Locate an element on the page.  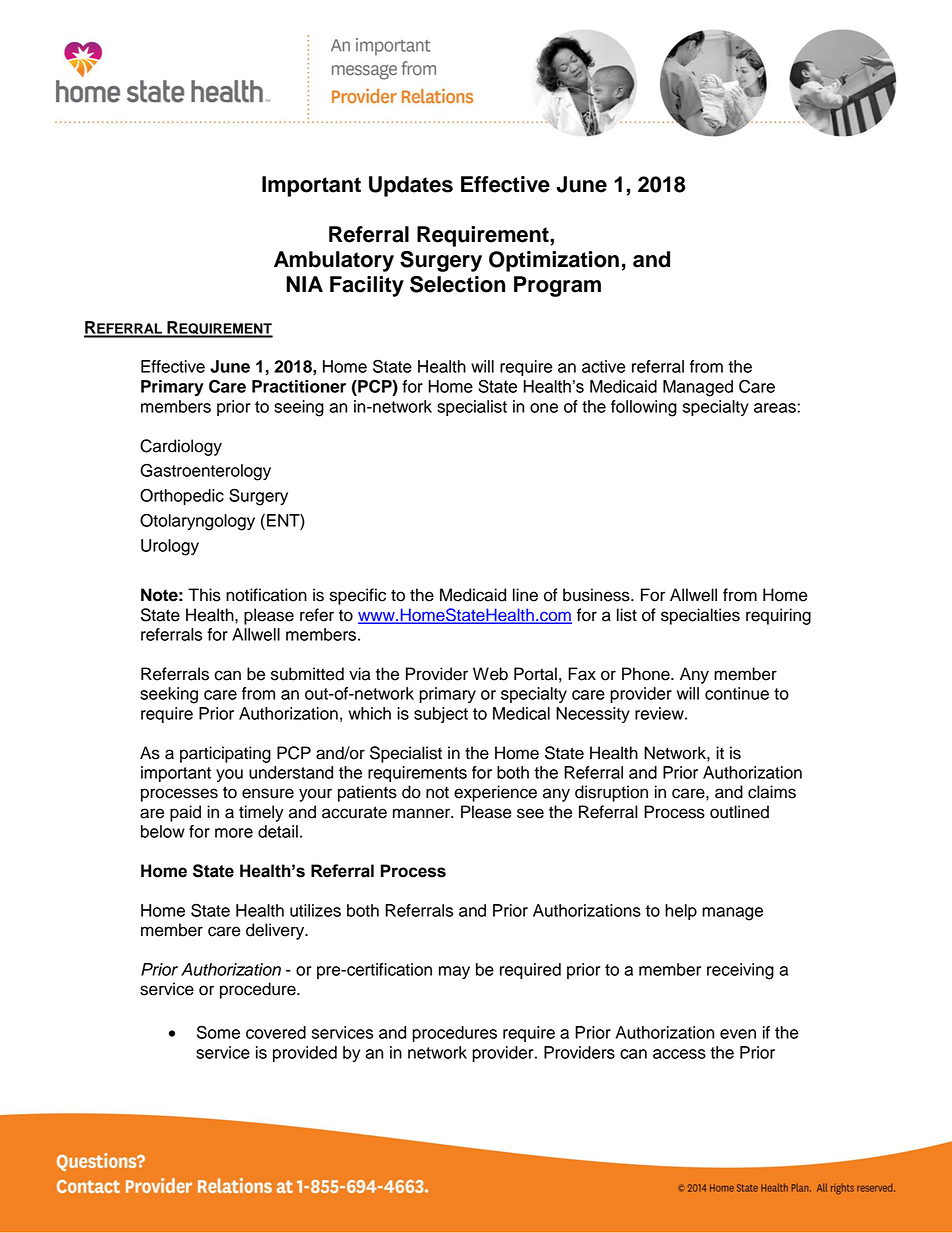
Updates is located at coordinates (411, 186).
